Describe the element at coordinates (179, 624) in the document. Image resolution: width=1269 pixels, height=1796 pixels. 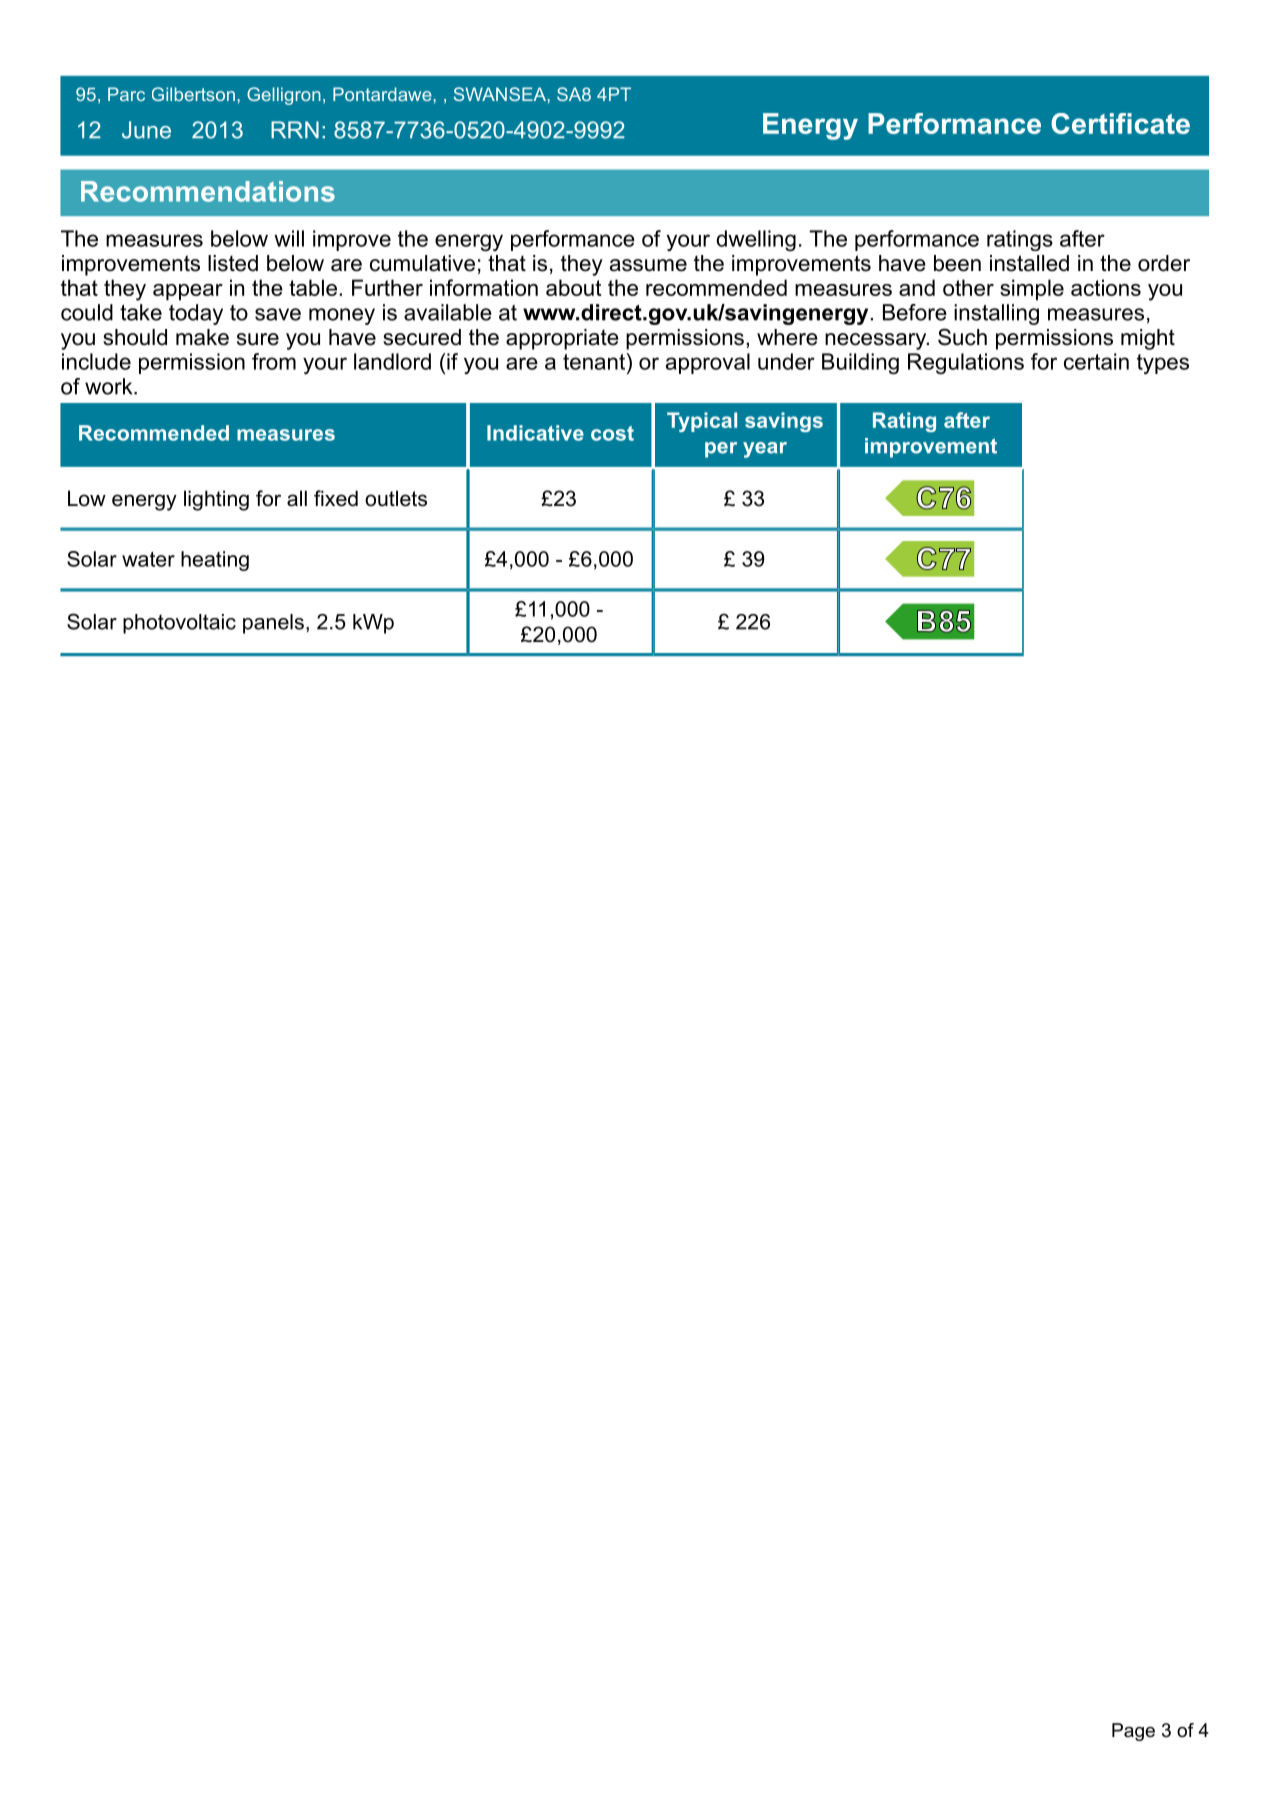
I see `photovoltaic` at that location.
